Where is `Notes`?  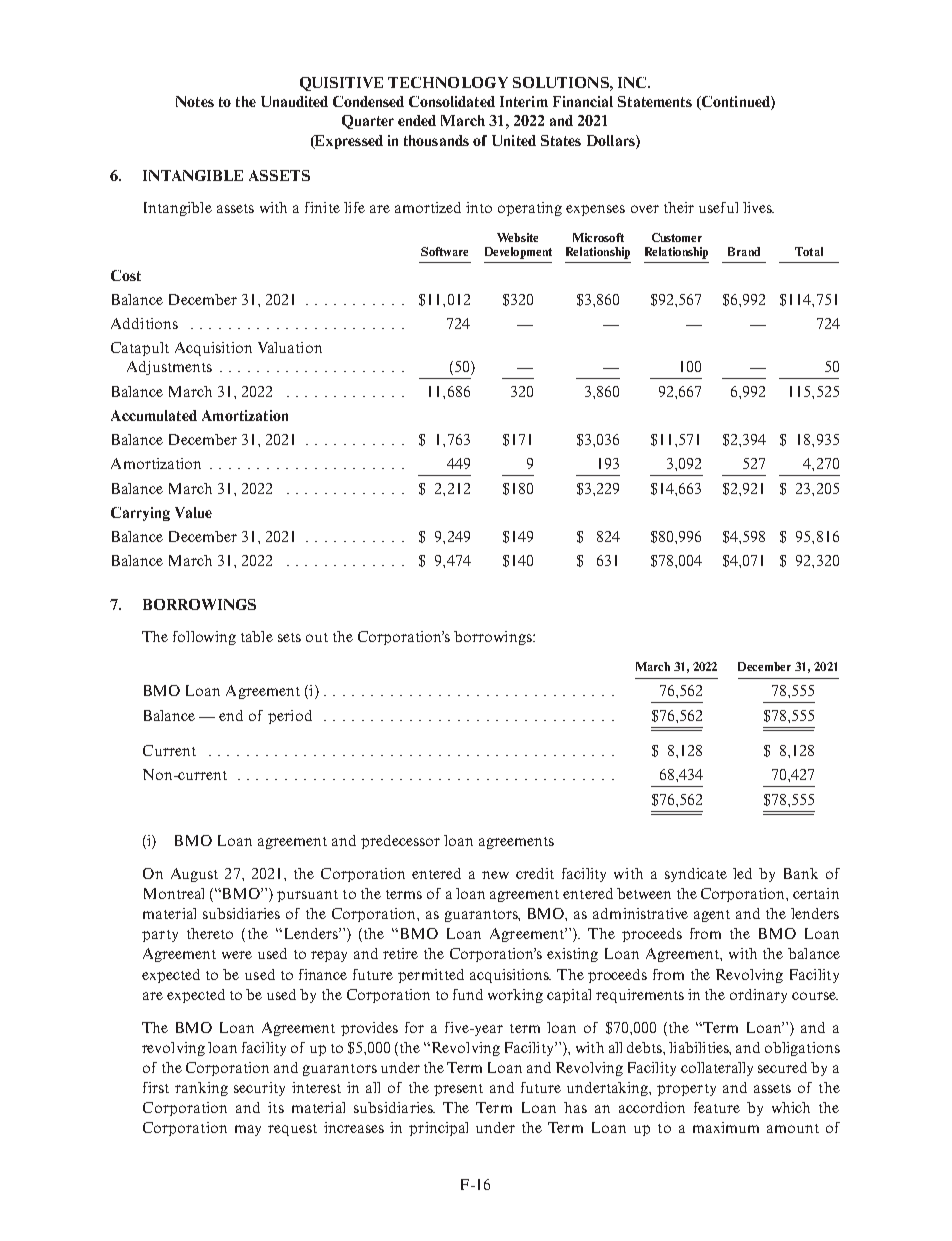 Notes is located at coordinates (195, 101).
